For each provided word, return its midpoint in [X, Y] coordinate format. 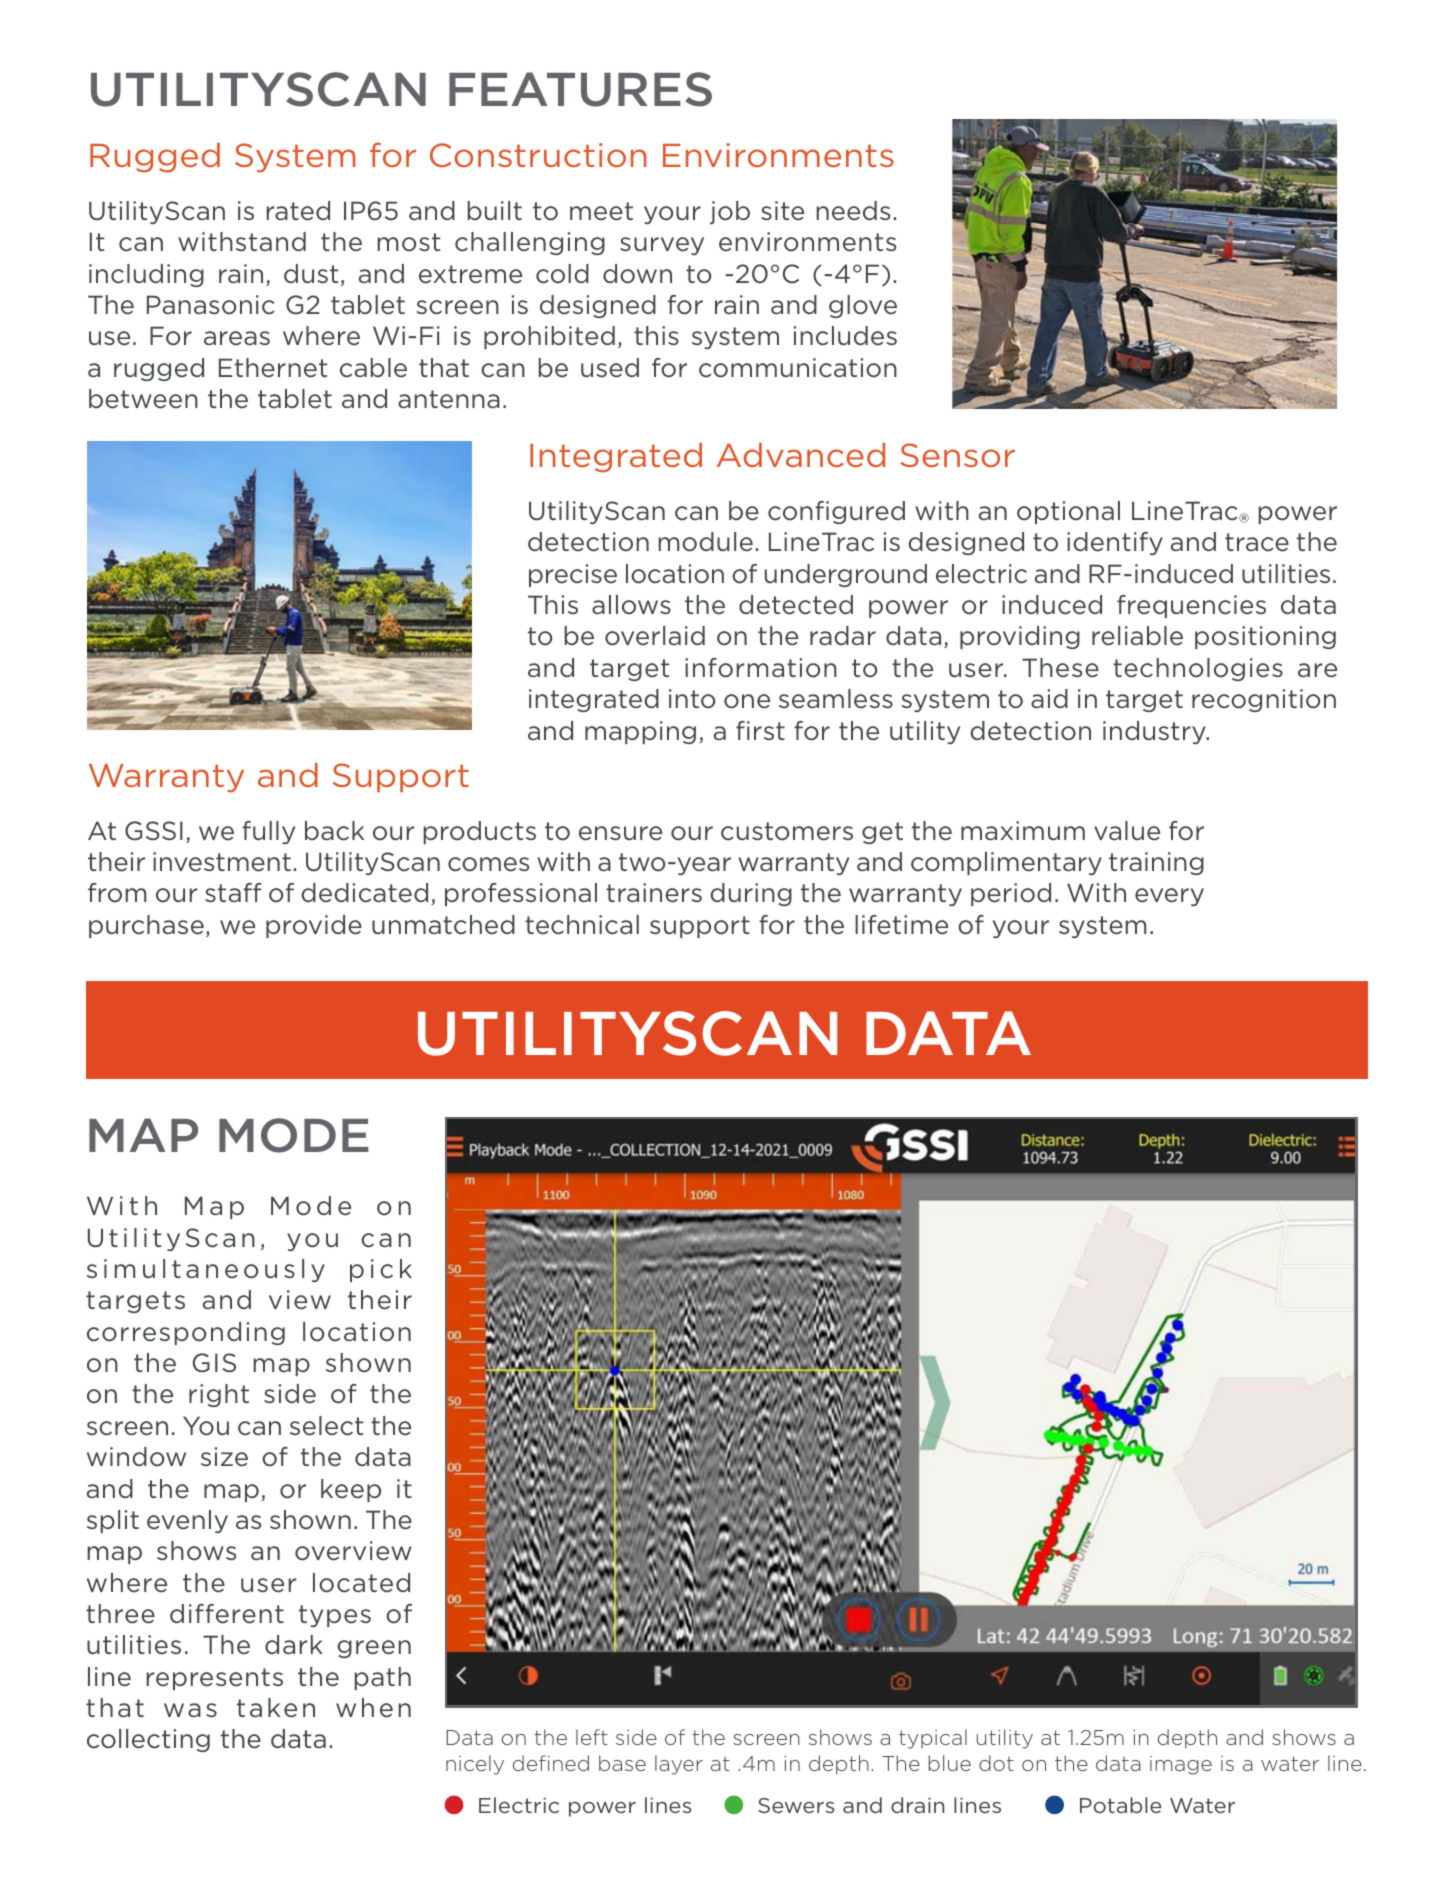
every [1169, 897]
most [409, 242]
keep [351, 1490]
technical [582, 925]
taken [276, 1708]
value [1127, 831]
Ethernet [273, 368]
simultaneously [206, 1270]
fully [268, 832]
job [730, 212]
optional [1068, 512]
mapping [640, 732]
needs [853, 211]
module [706, 542]
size [224, 1457]
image [1181, 1765]
